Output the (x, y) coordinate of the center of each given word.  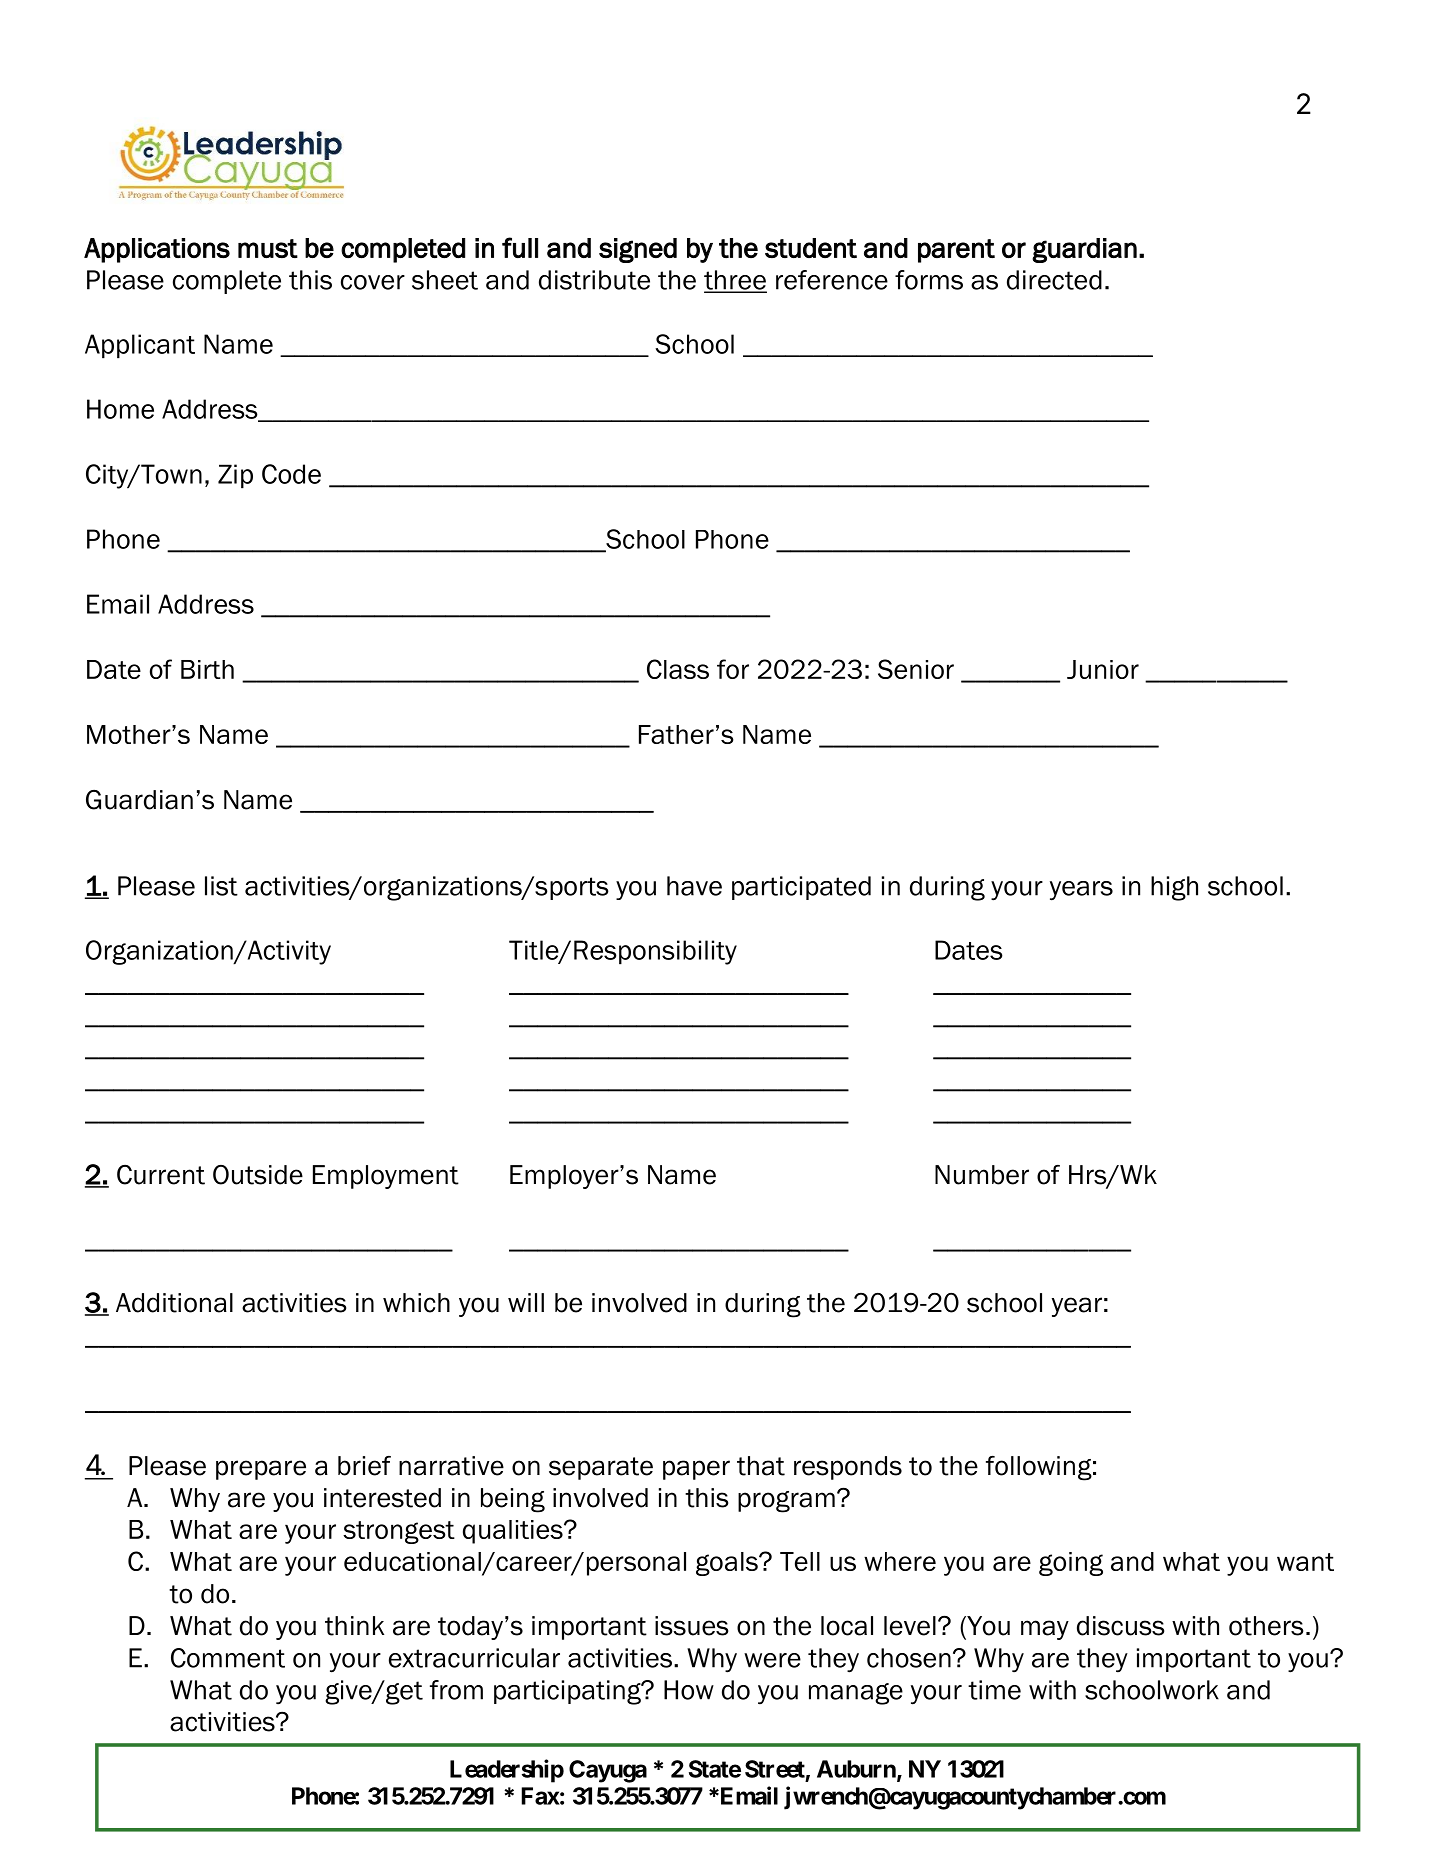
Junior (1103, 669)
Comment (228, 1658)
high (1174, 888)
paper (696, 1470)
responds (848, 1468)
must (268, 248)
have (694, 886)
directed (1054, 280)
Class (678, 669)
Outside (258, 1175)
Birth (207, 669)
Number (982, 1175)
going (1071, 1564)
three (735, 281)
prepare (261, 1470)
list (221, 886)
